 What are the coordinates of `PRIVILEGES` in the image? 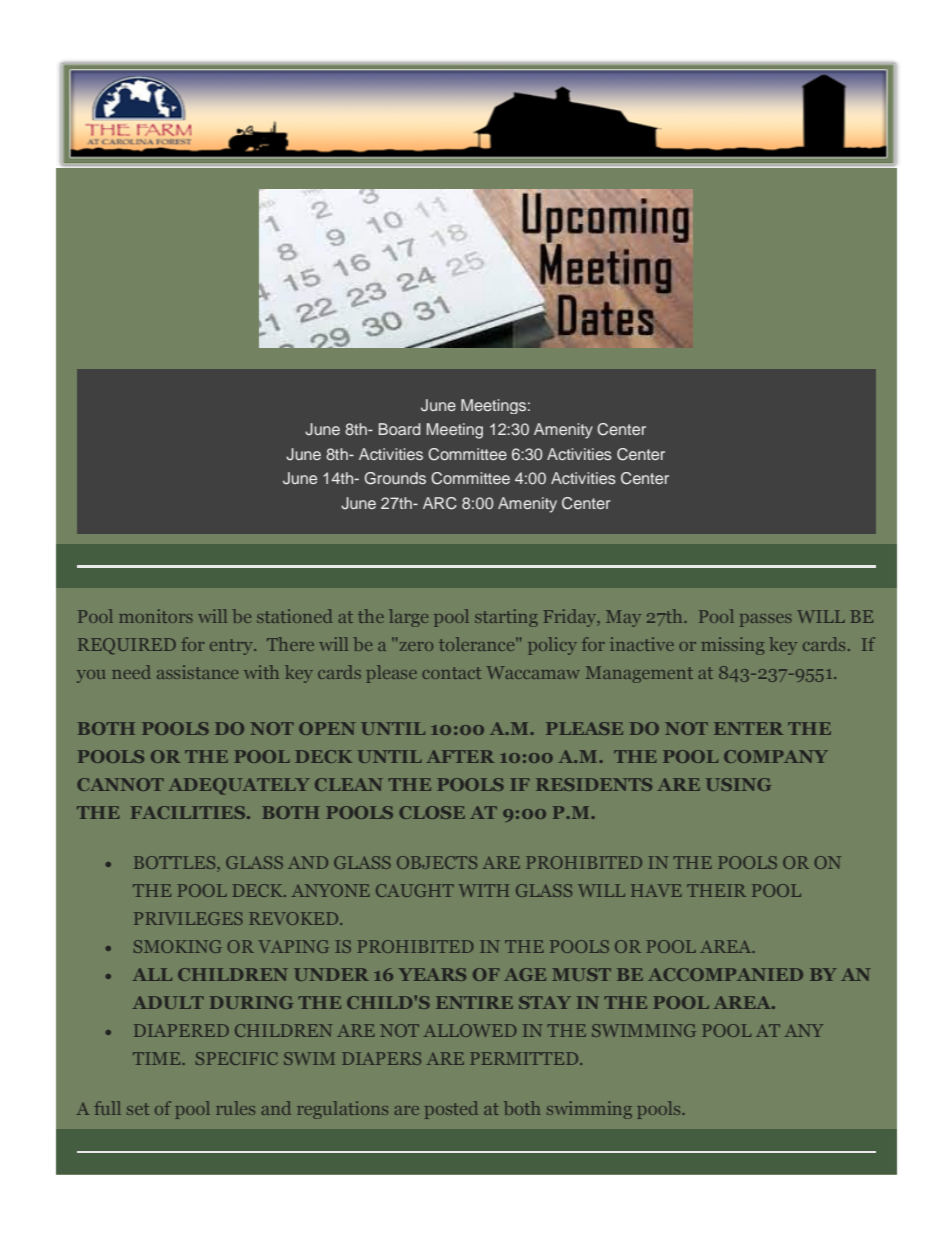 It's located at (188, 918).
